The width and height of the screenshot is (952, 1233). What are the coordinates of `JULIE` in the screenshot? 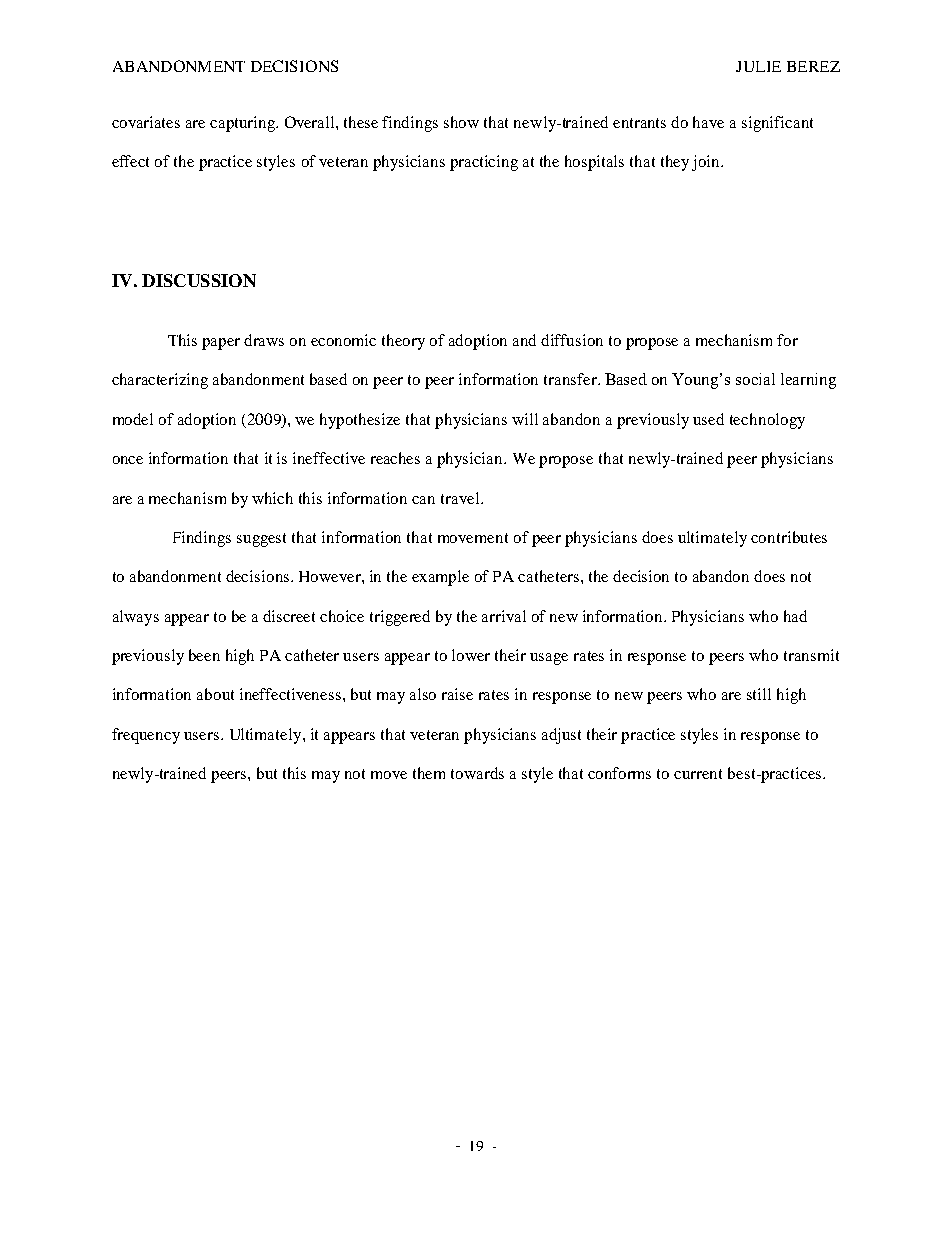 It's located at (758, 66).
